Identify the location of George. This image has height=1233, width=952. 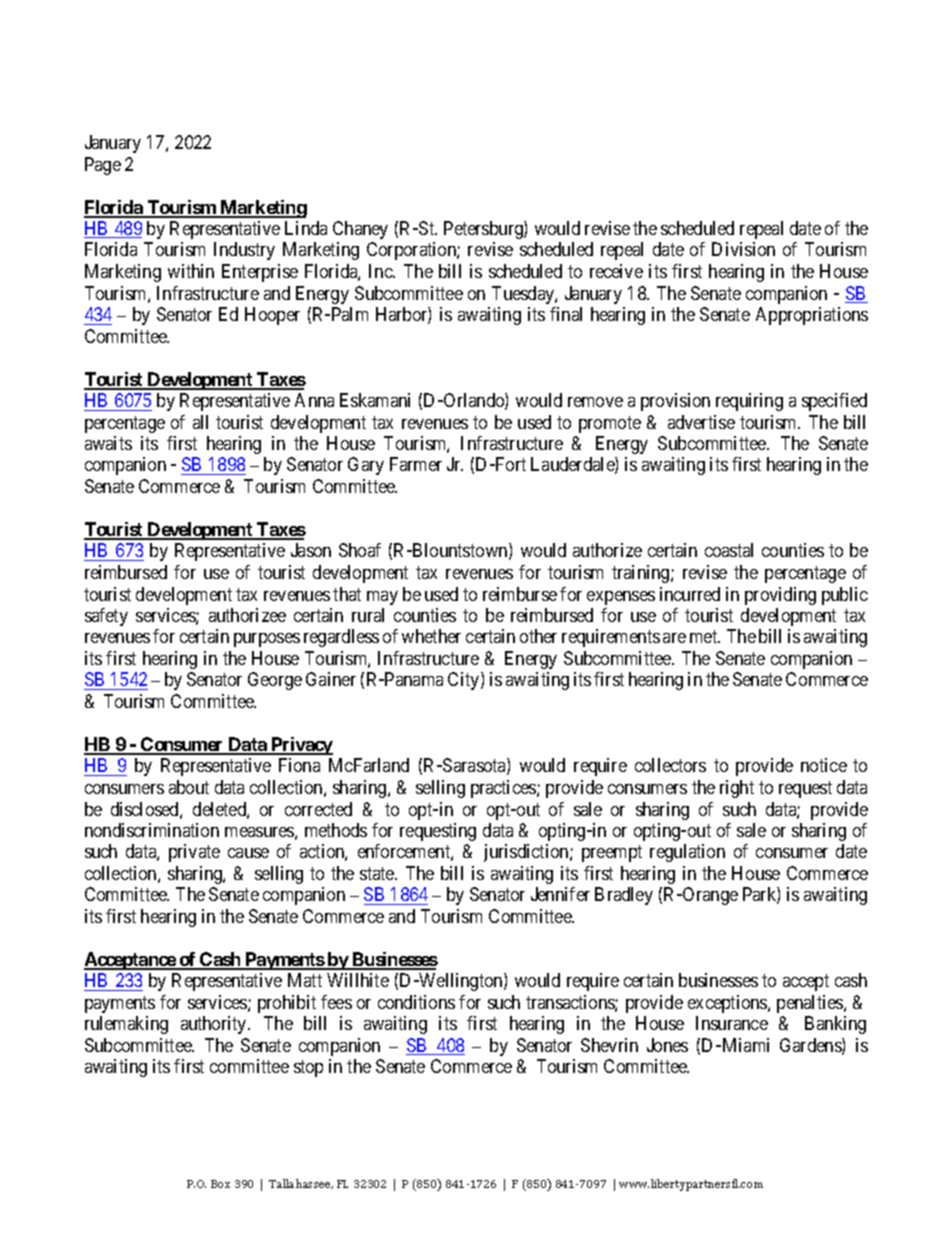
(275, 681).
